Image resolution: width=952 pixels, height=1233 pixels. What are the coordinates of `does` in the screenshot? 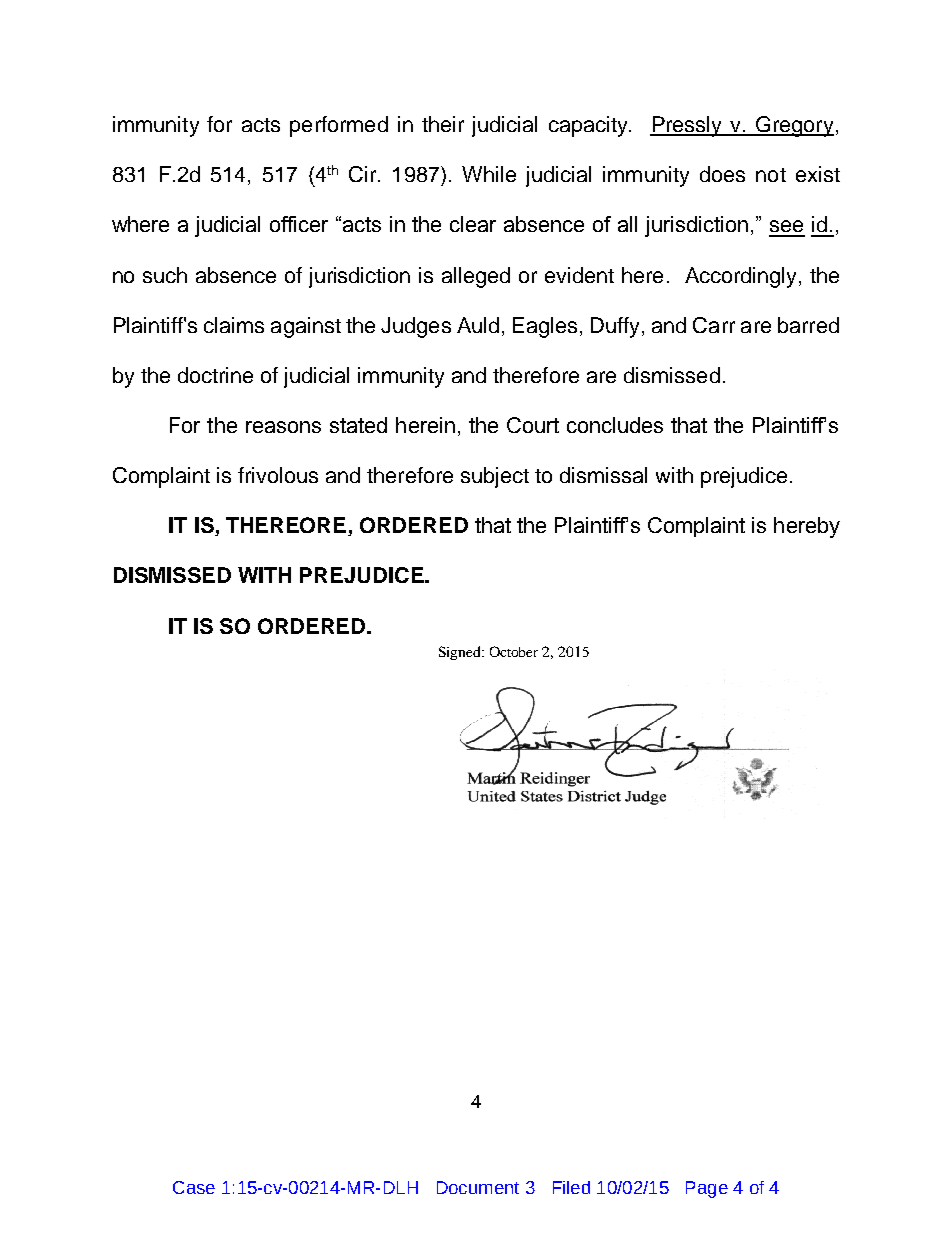 It's located at (722, 174).
